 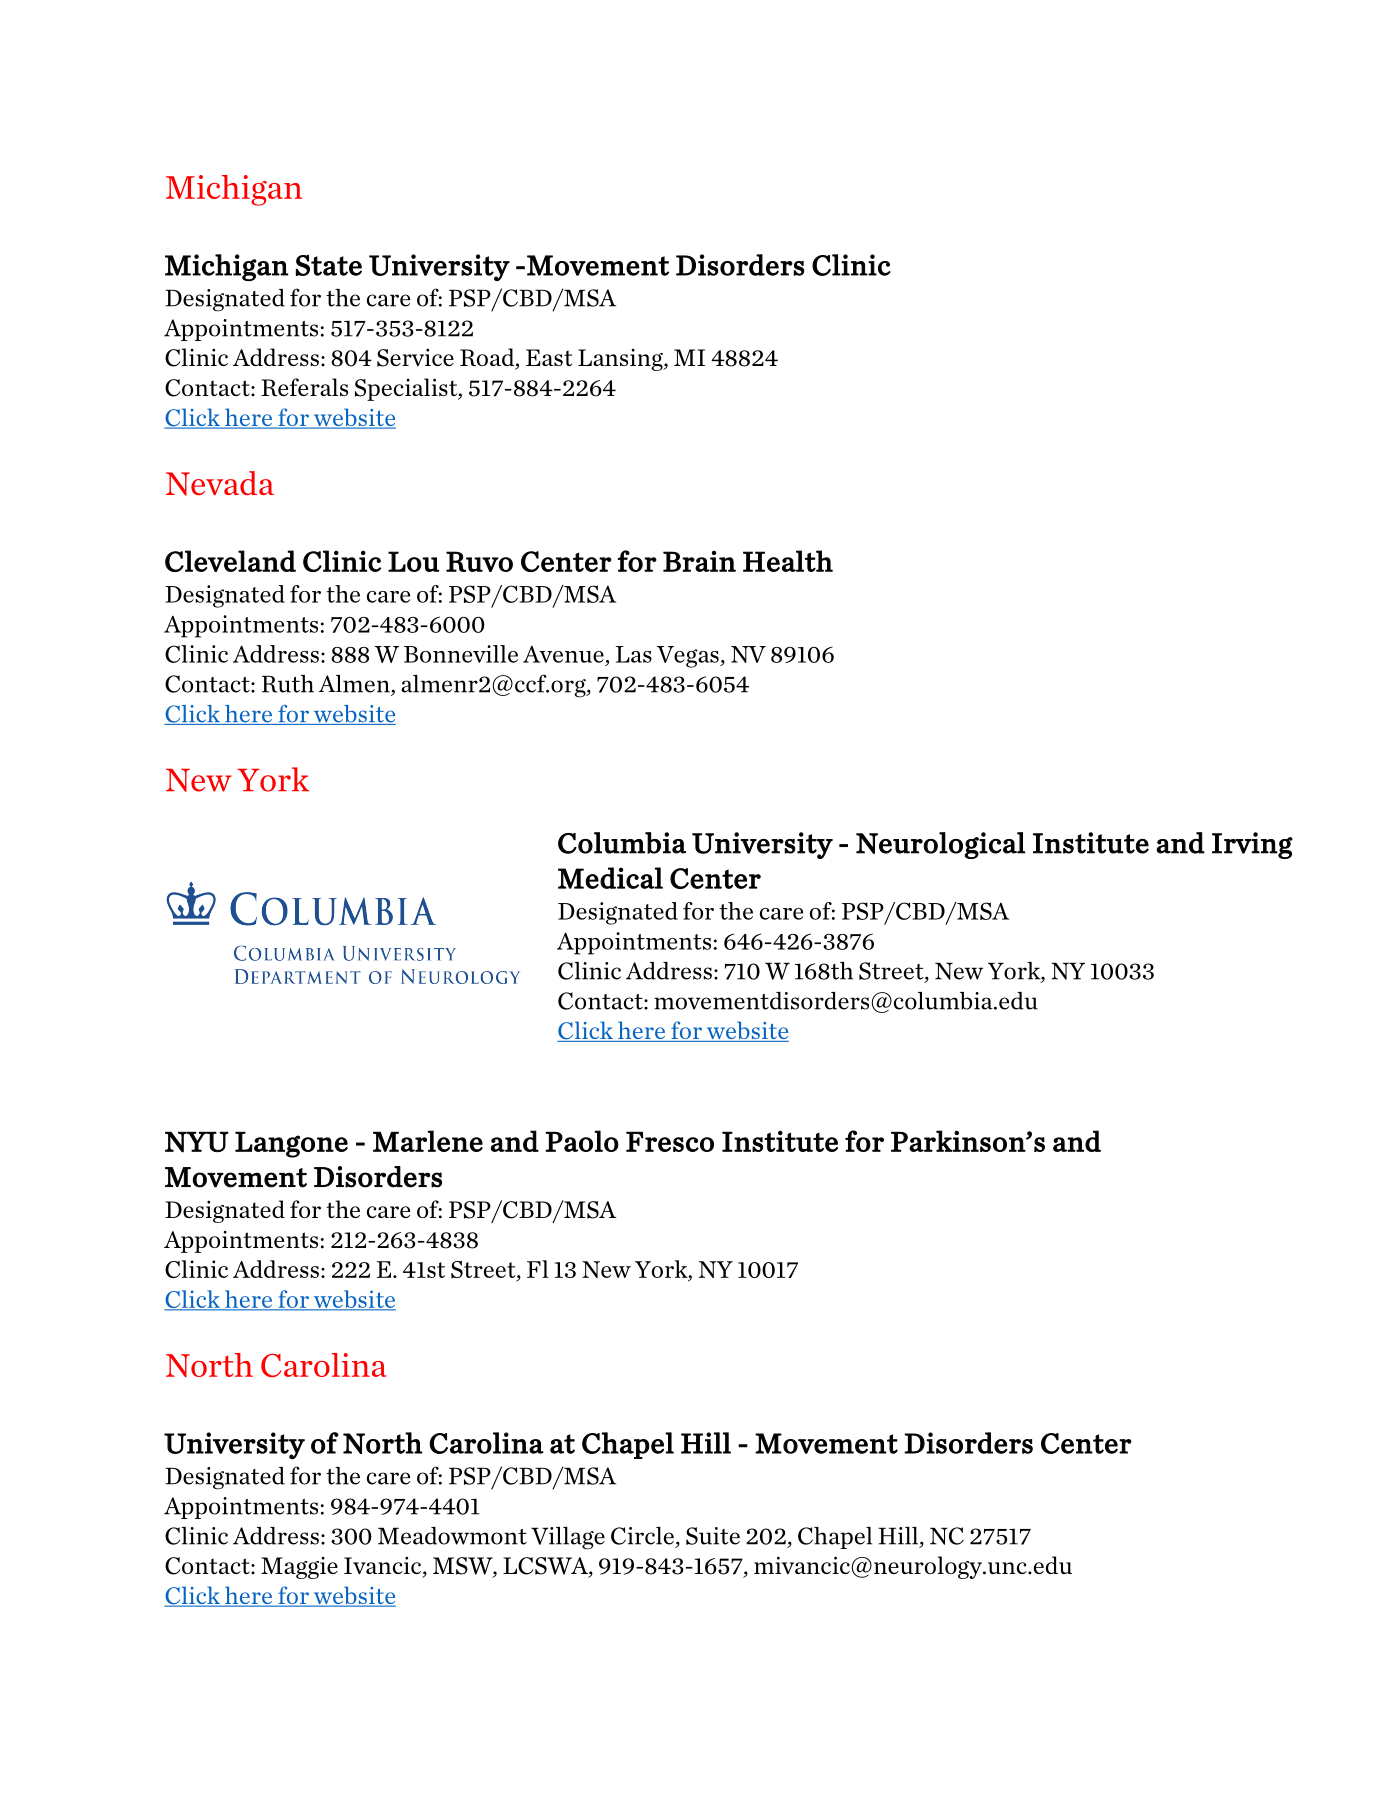 What do you see at coordinates (288, 684) in the screenshot?
I see `Ruth` at bounding box center [288, 684].
